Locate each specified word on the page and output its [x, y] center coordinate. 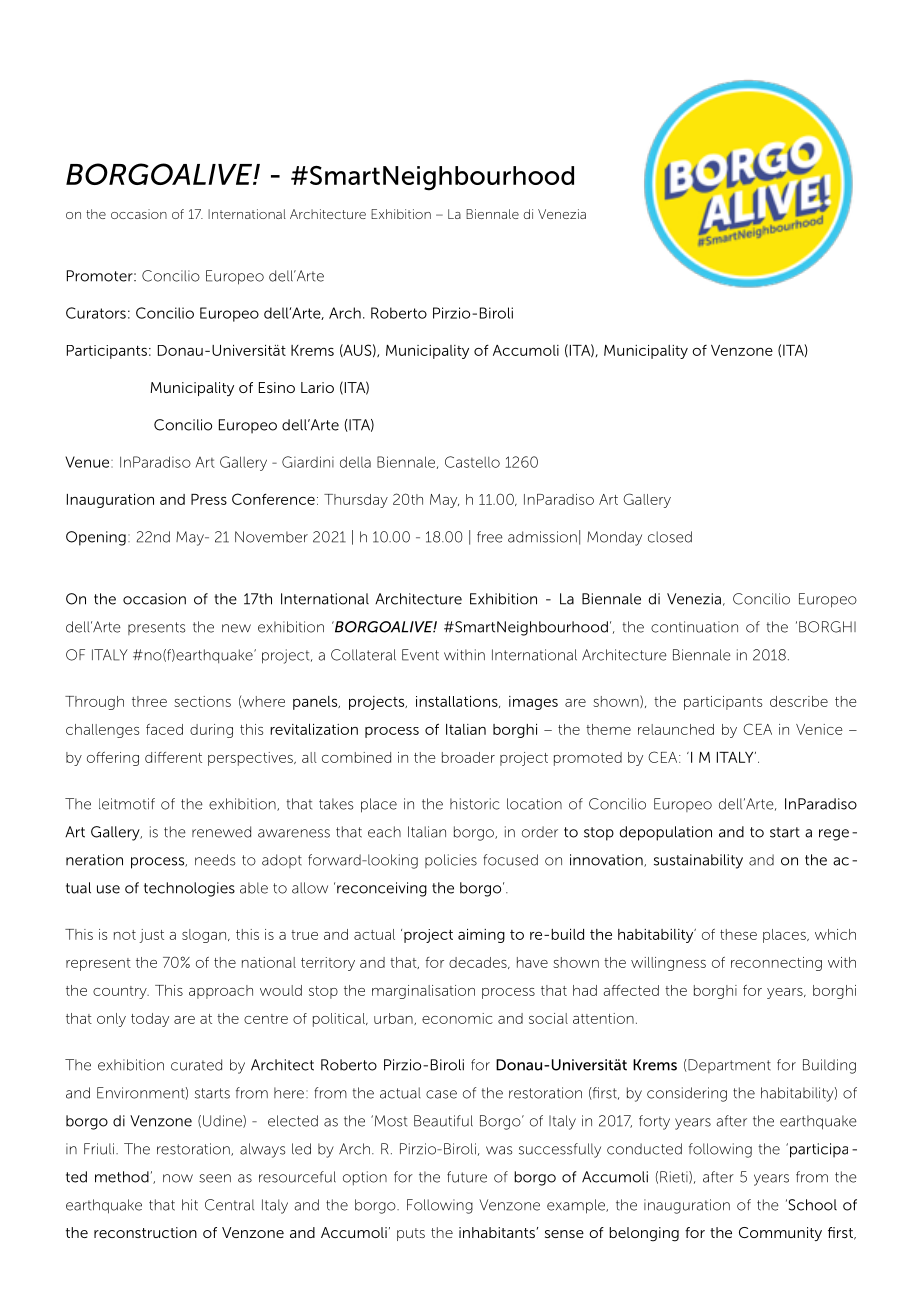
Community [780, 1234]
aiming [481, 936]
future [467, 1177]
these [738, 934]
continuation [694, 627]
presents [156, 628]
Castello [472, 462]
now [178, 1178]
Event [420, 655]
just [151, 936]
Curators [96, 313]
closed [670, 537]
